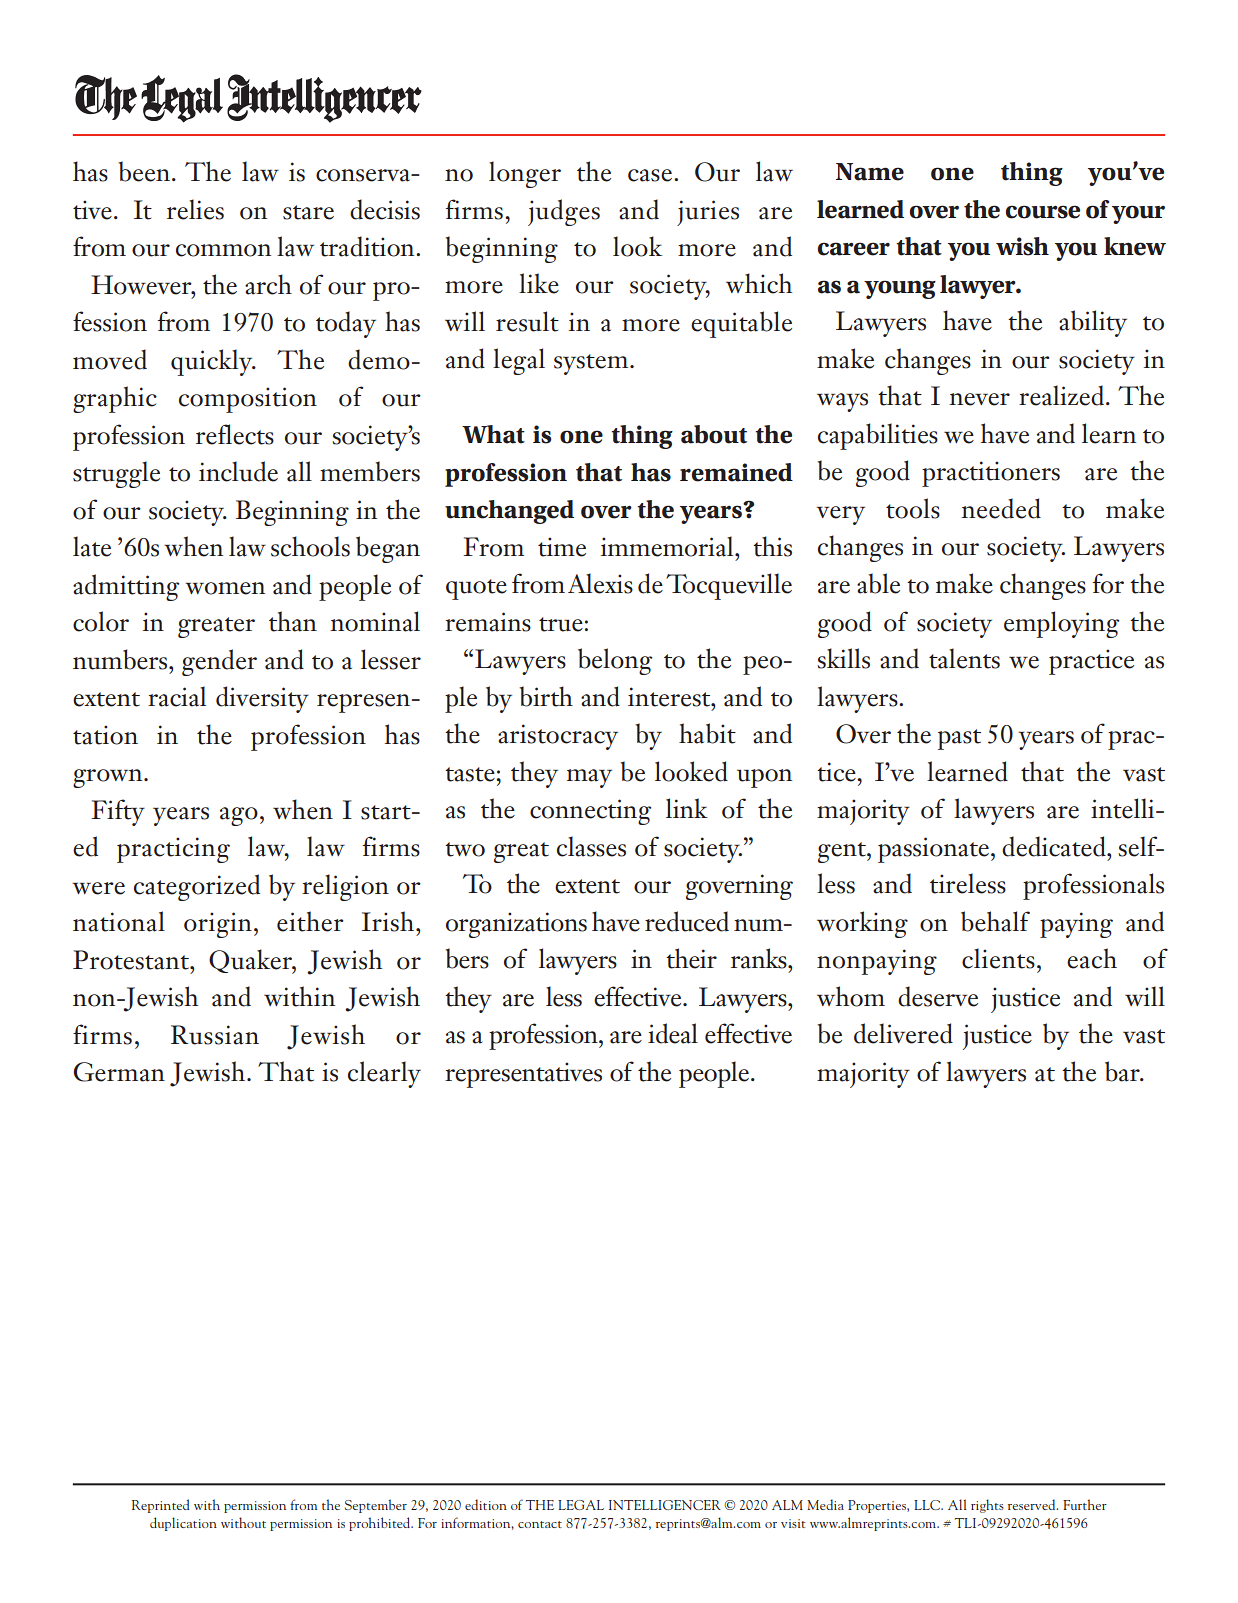  Describe the element at coordinates (219, 662) in the page. I see `gender` at that location.
